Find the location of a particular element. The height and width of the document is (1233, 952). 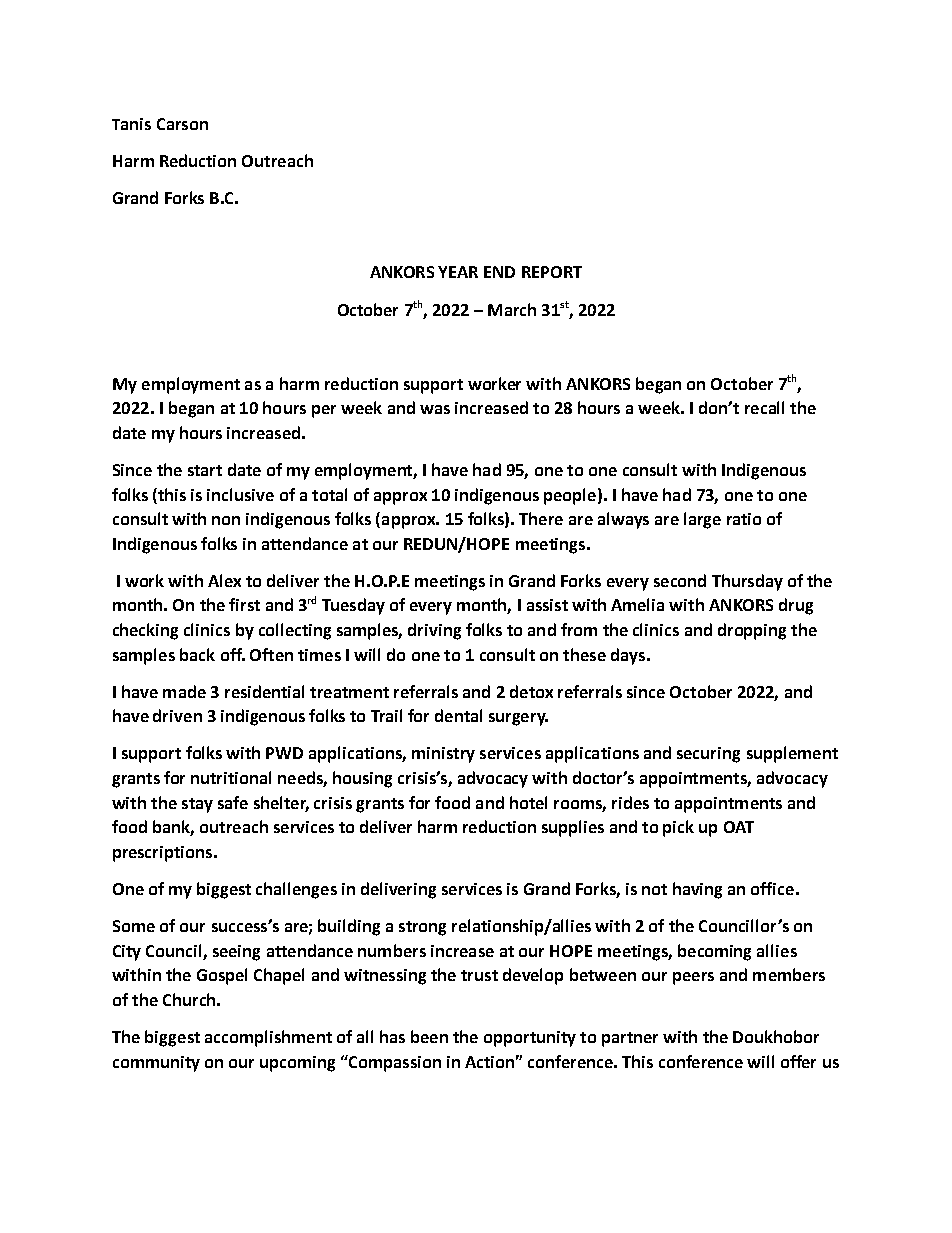

peers is located at coordinates (693, 978).
